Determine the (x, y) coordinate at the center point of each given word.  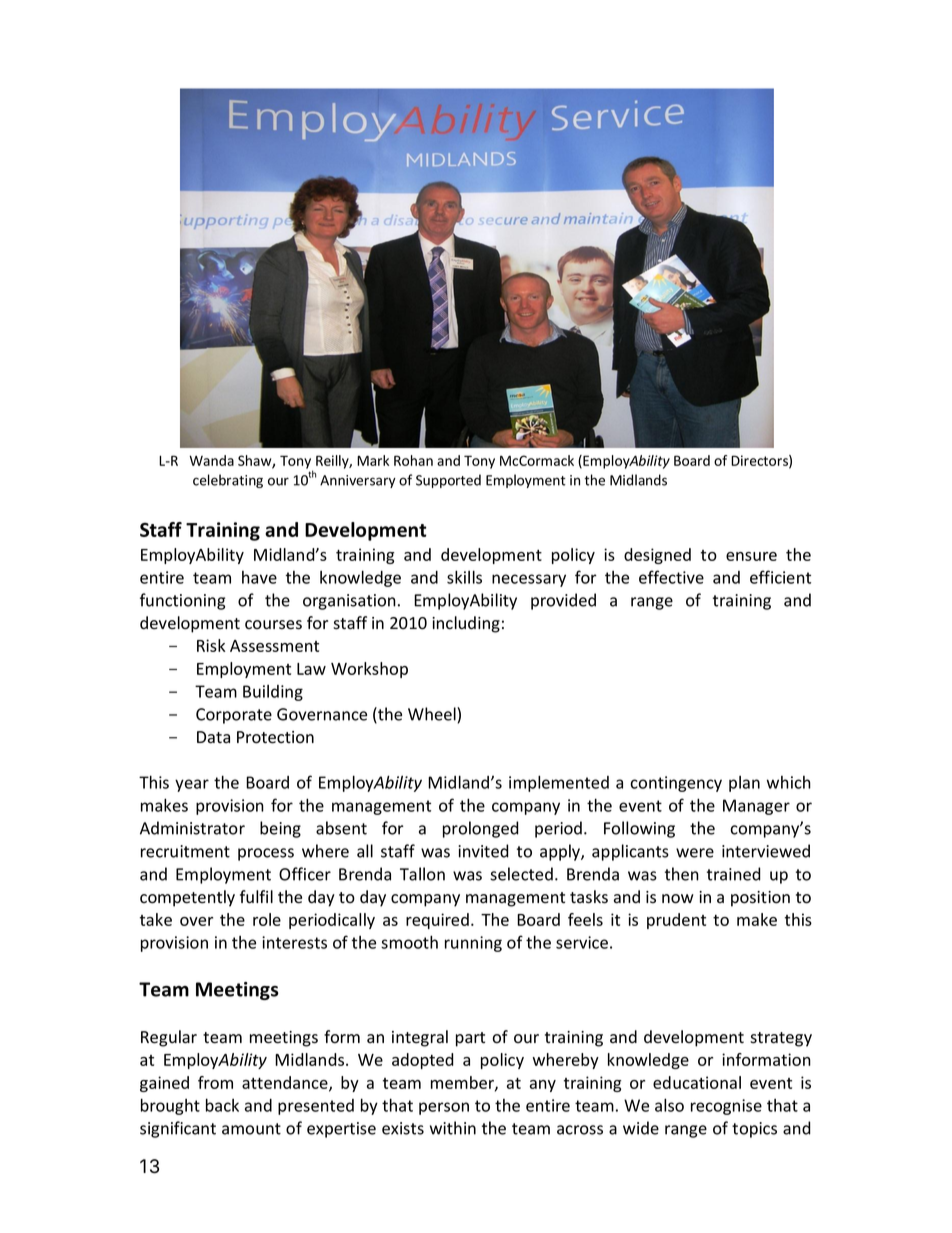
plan (744, 784)
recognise (726, 1107)
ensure (751, 556)
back (222, 1105)
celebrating (228, 481)
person (444, 1108)
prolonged (481, 829)
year (192, 785)
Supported (448, 481)
